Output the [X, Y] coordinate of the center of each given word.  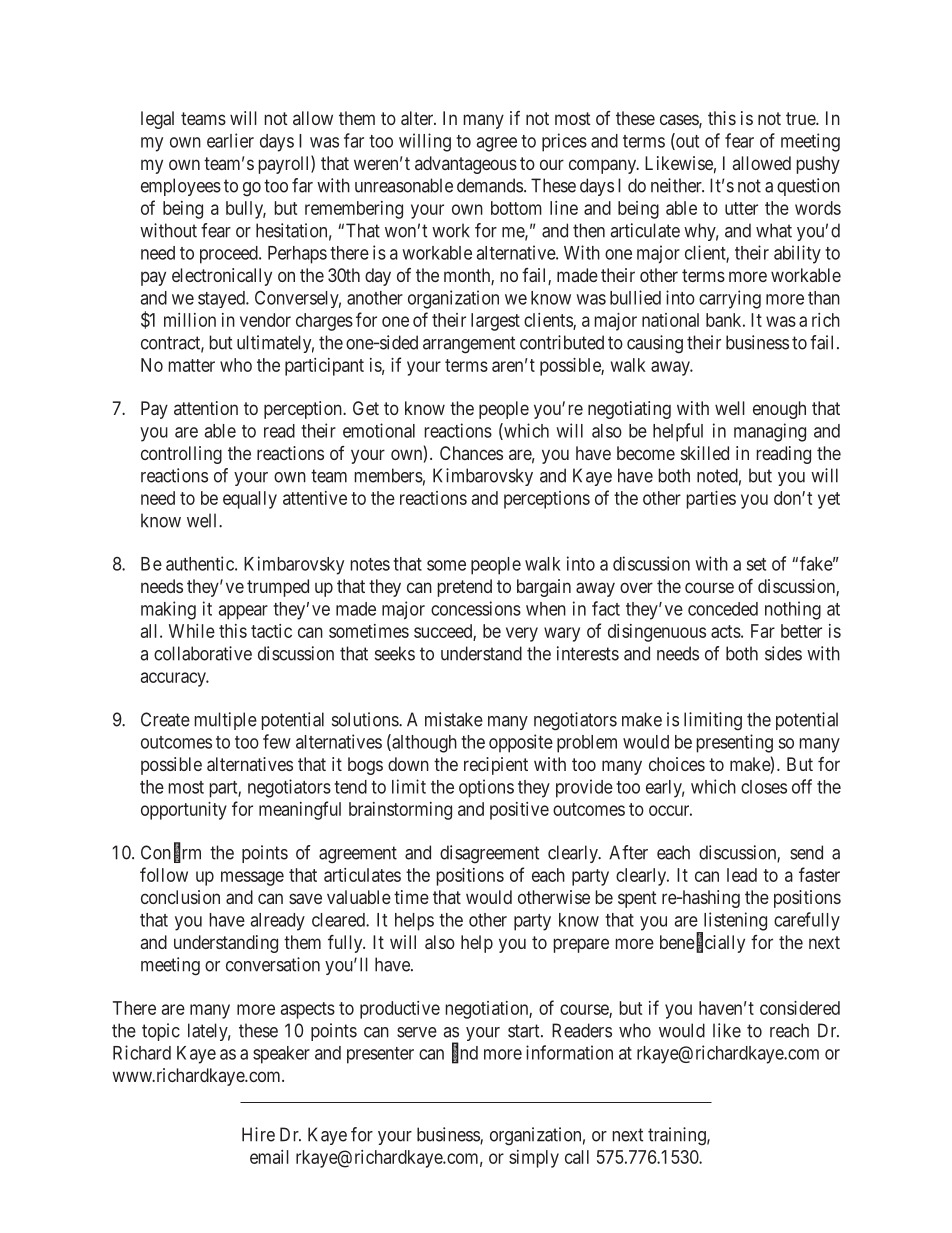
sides [783, 653]
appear [243, 612]
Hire [258, 1134]
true [801, 118]
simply [534, 1159]
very [522, 634]
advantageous [466, 165]
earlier [230, 140]
